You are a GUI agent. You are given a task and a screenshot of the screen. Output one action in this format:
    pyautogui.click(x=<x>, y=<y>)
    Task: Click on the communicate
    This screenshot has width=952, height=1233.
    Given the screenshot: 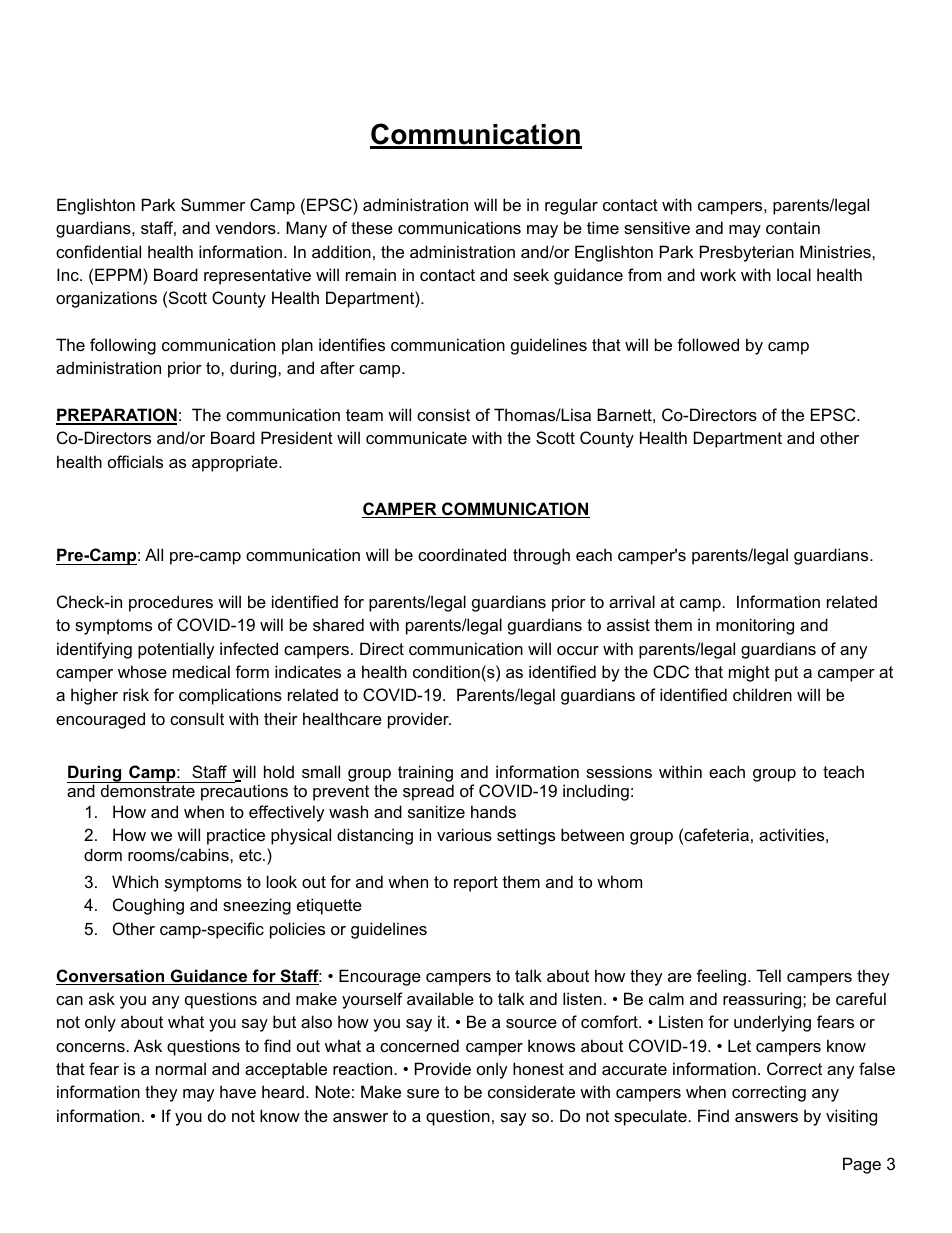 What is the action you would take?
    pyautogui.click(x=416, y=437)
